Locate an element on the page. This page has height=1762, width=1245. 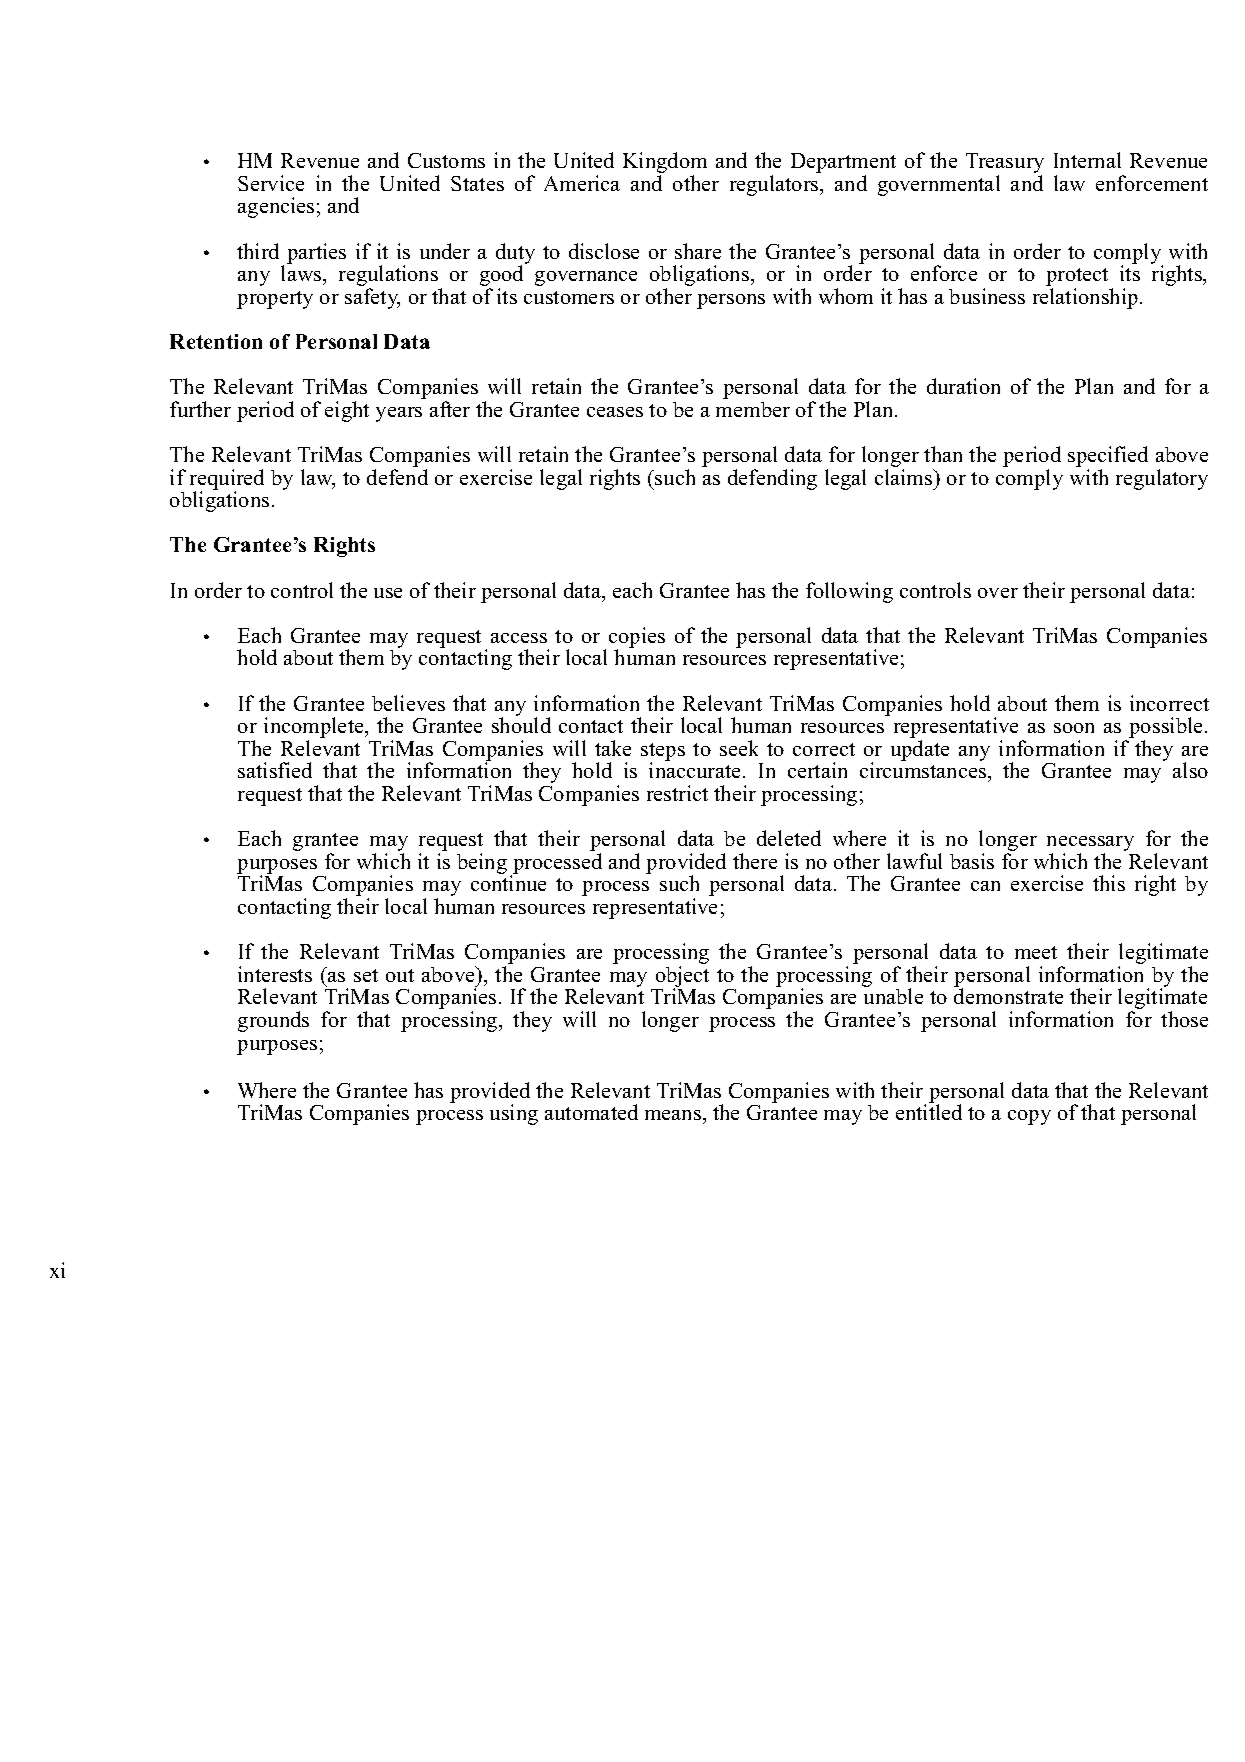
copy is located at coordinates (1029, 1117).
